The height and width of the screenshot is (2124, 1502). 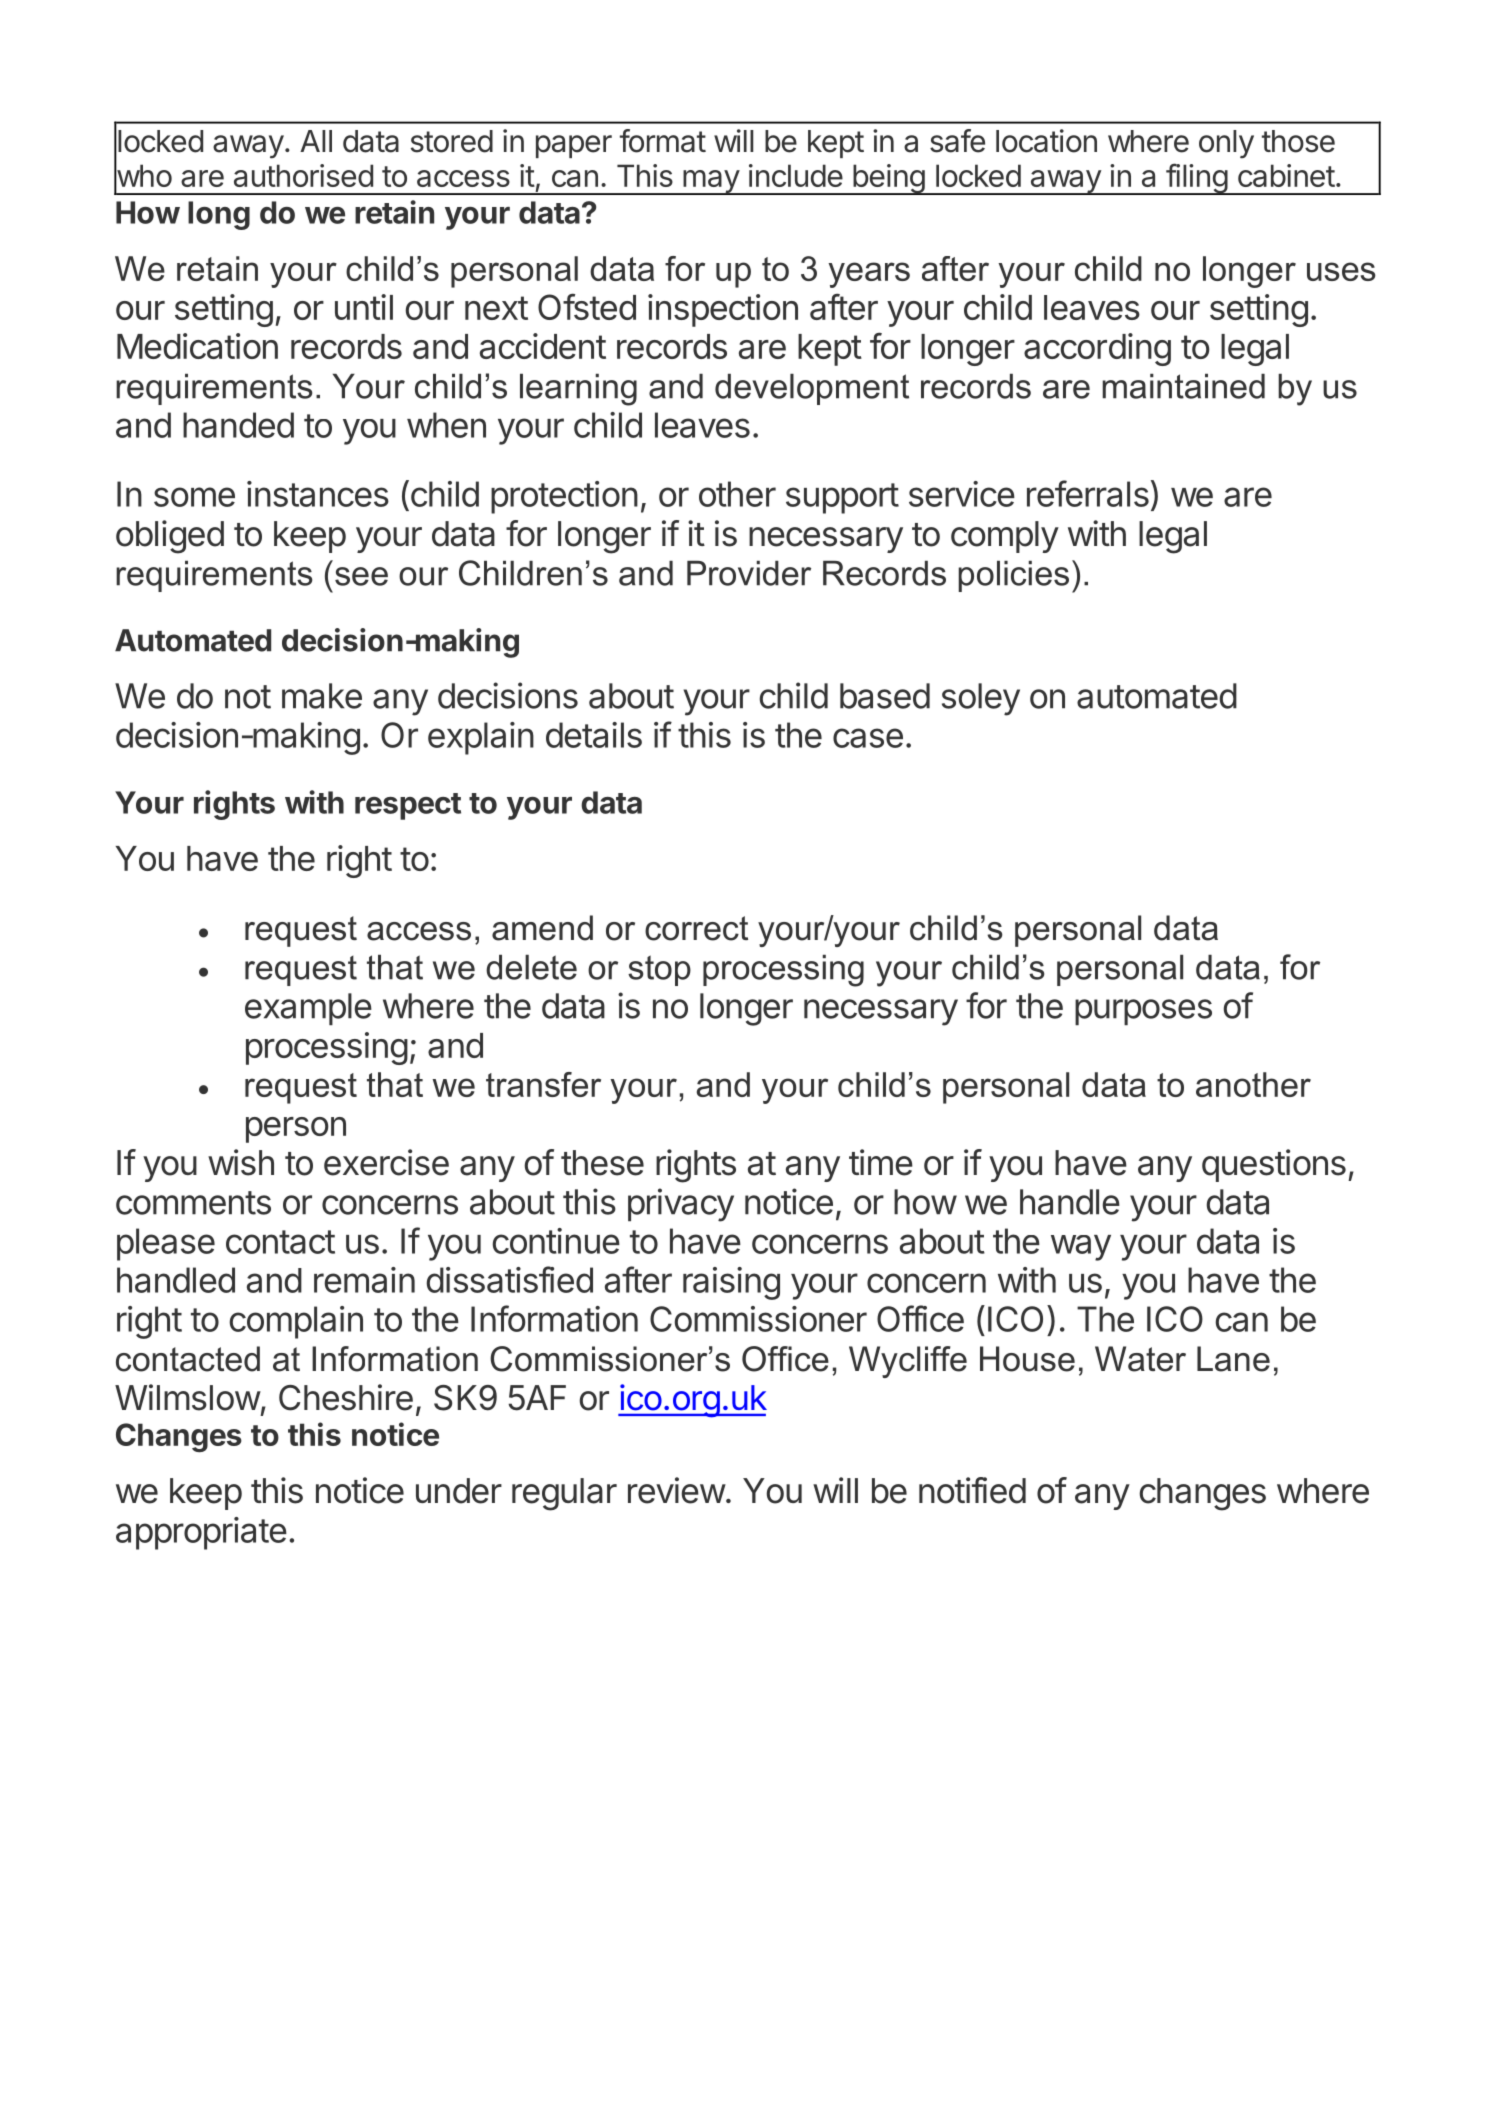 I want to click on appropriate, so click(x=201, y=1533).
